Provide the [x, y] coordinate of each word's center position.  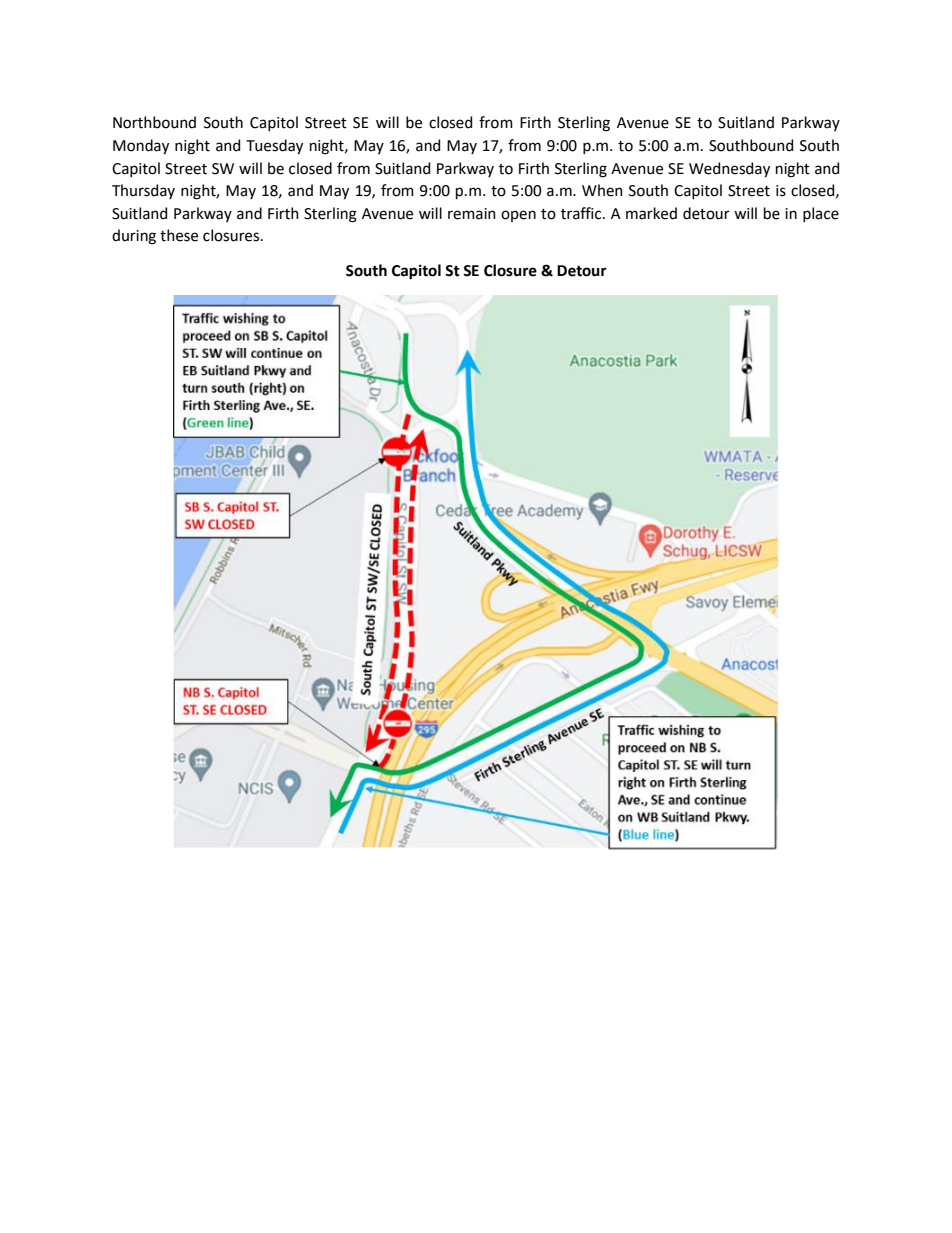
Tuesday [274, 147]
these [179, 235]
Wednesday [729, 170]
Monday [141, 147]
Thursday [143, 191]
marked [651, 213]
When [602, 190]
